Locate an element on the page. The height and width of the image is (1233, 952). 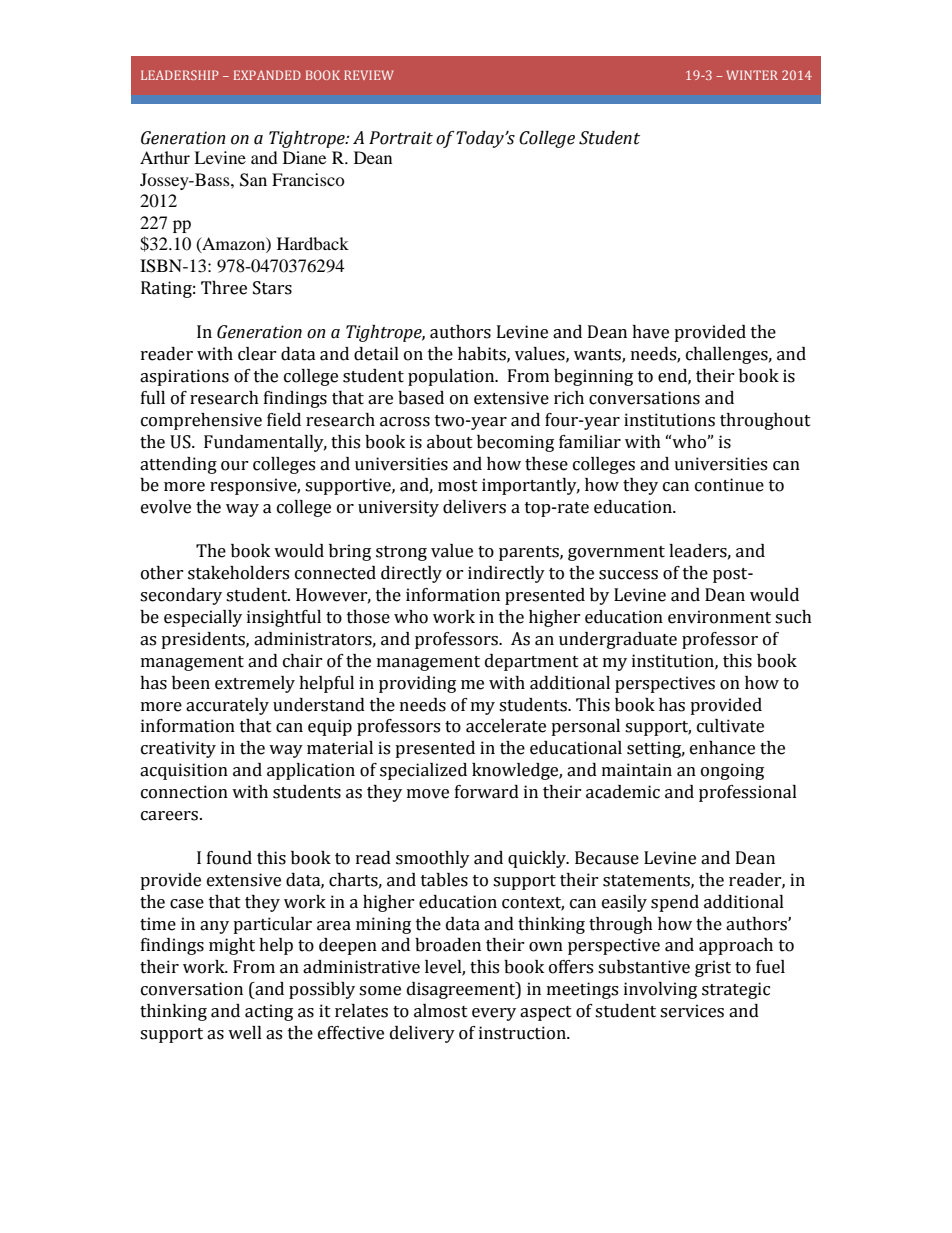
every is located at coordinates (494, 1014).
